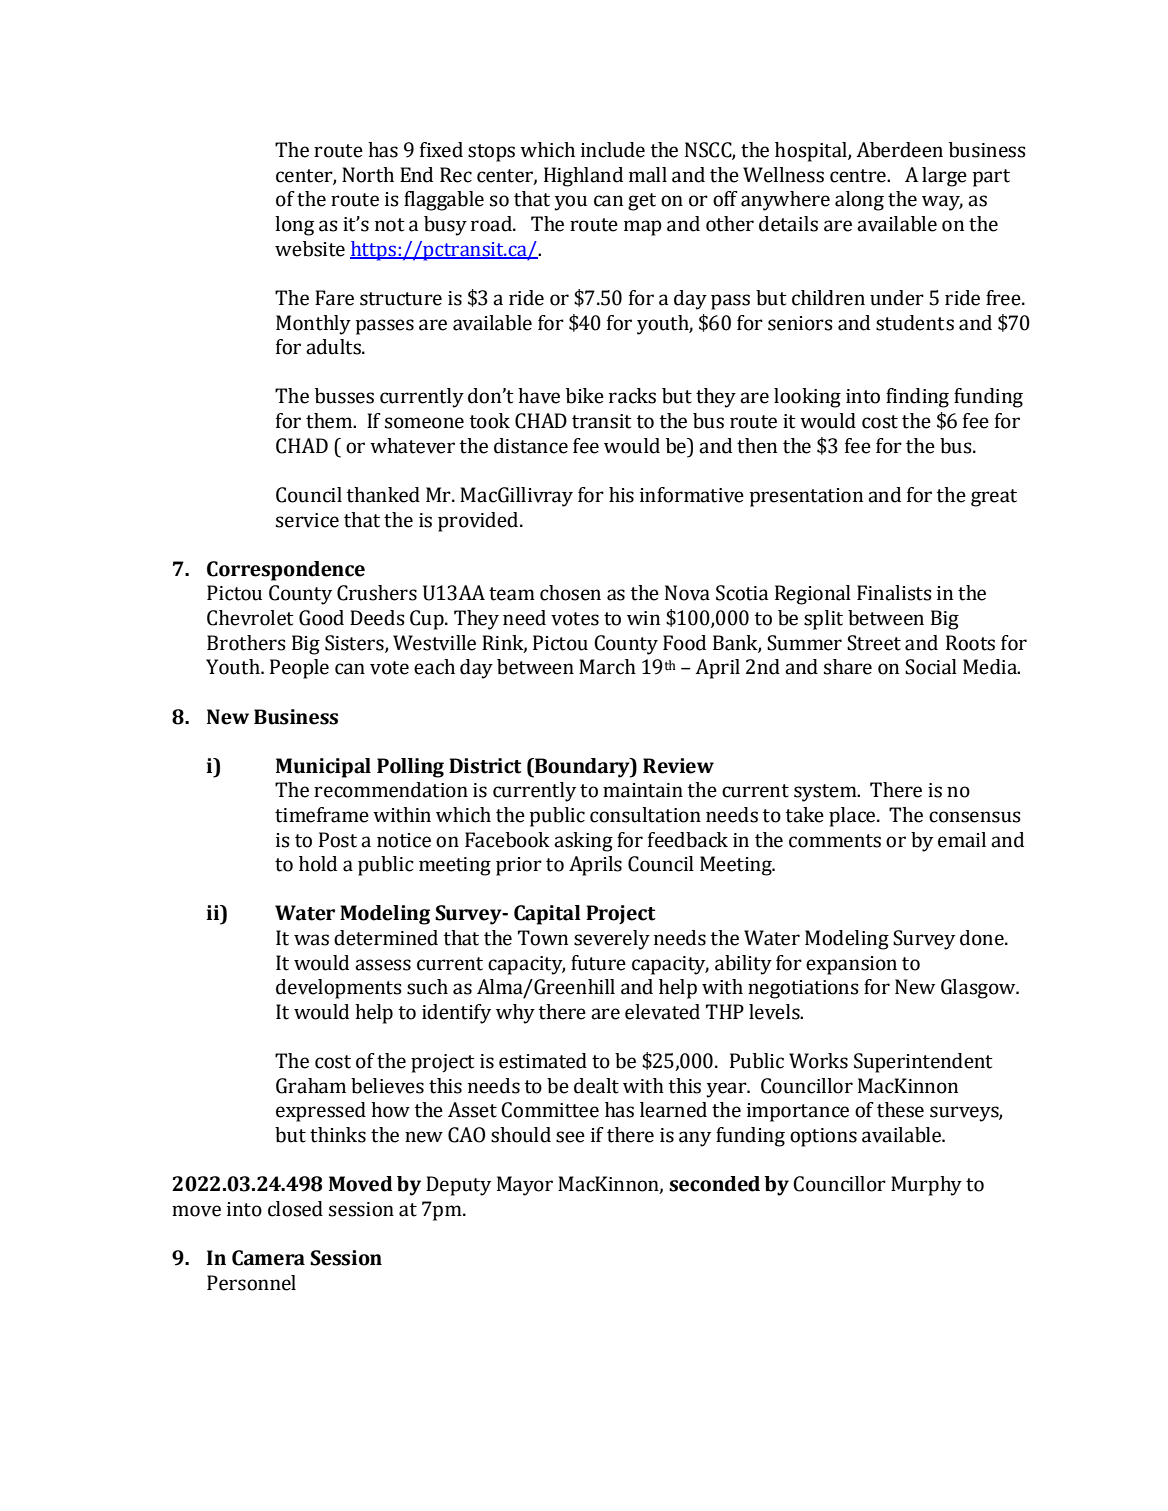 This image has height=1511, width=1168. What do you see at coordinates (330, 421) in the image?
I see `them` at bounding box center [330, 421].
